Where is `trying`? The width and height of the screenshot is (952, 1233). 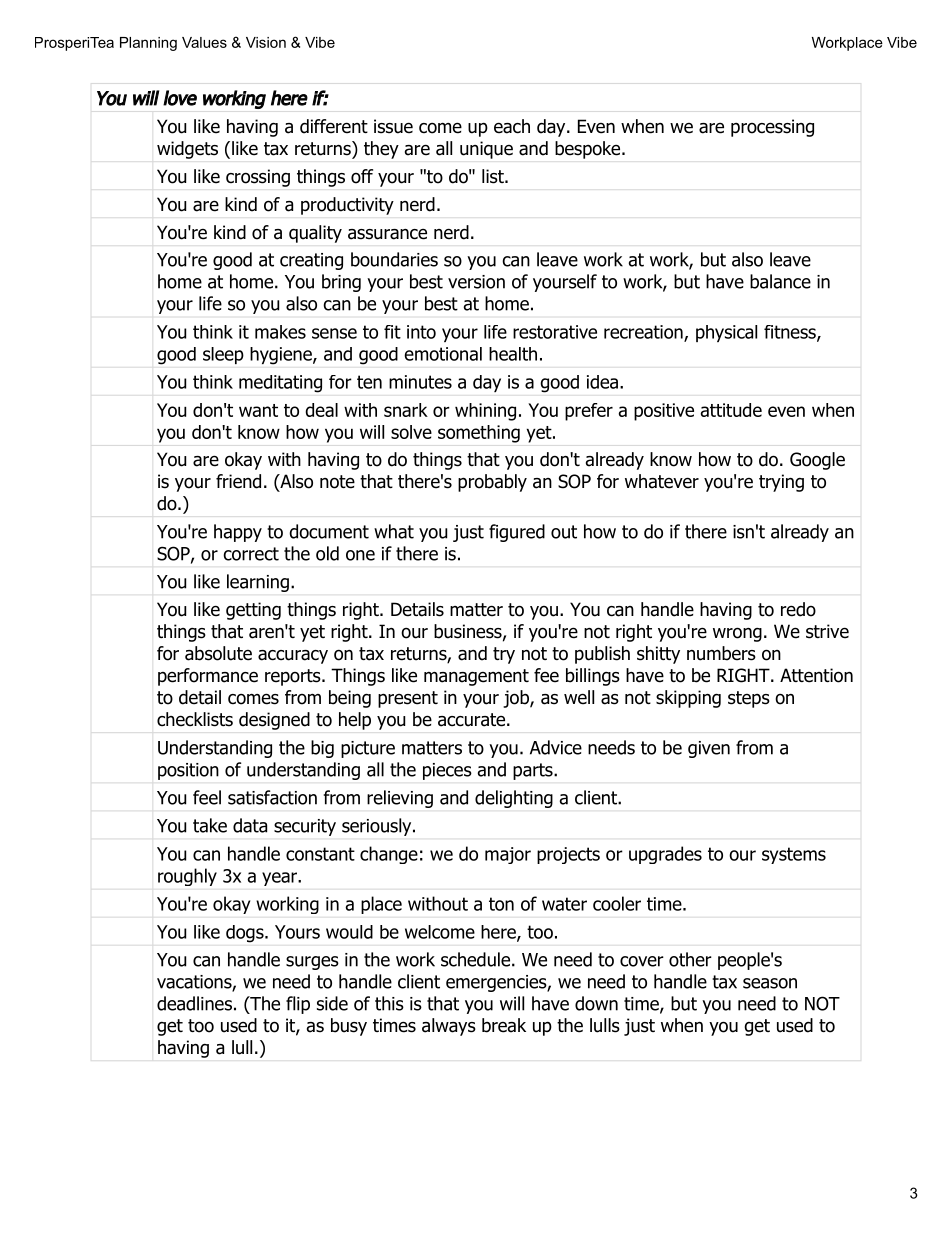 trying is located at coordinates (781, 483).
